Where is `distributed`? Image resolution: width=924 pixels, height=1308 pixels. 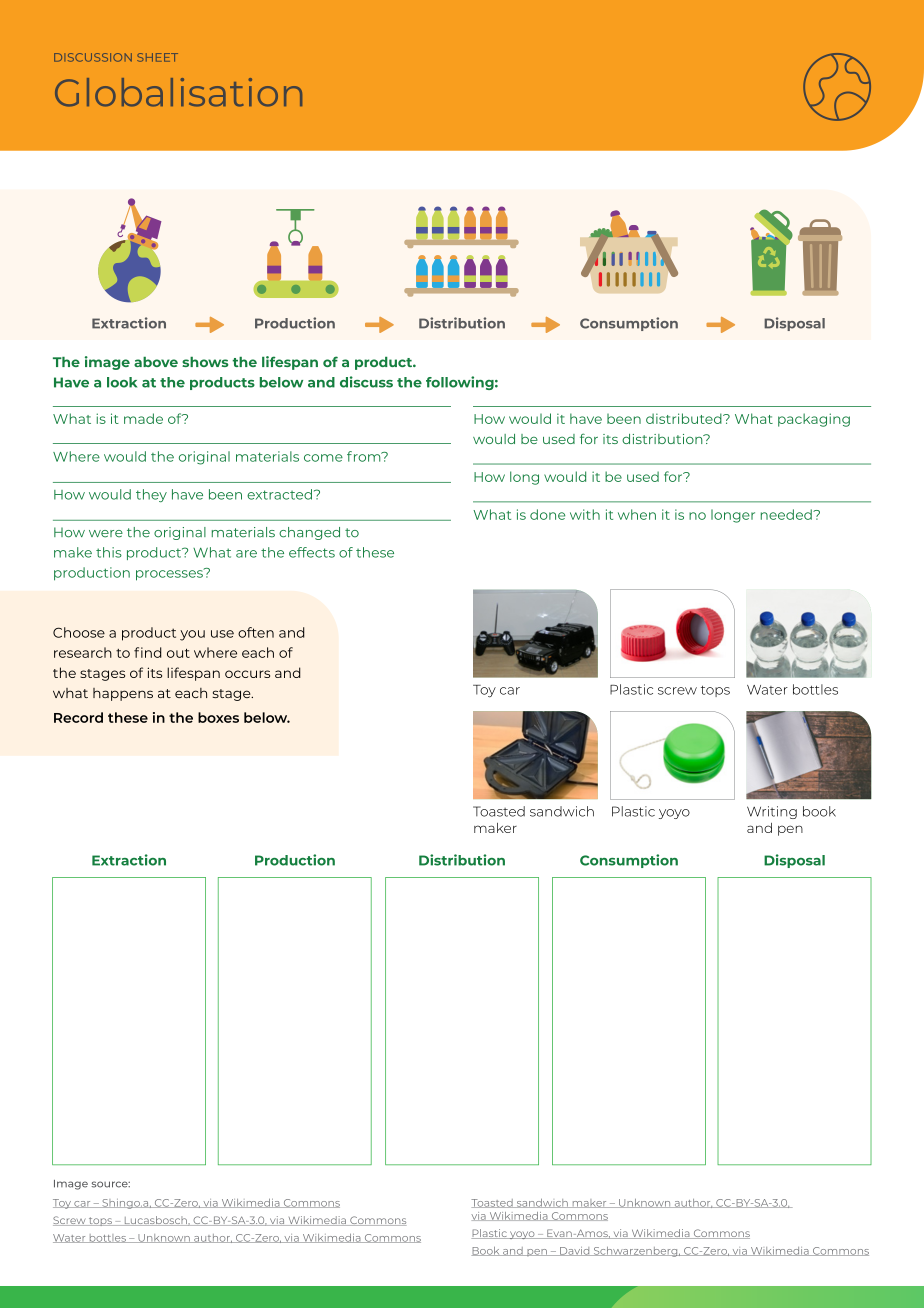 distributed is located at coordinates (685, 418).
